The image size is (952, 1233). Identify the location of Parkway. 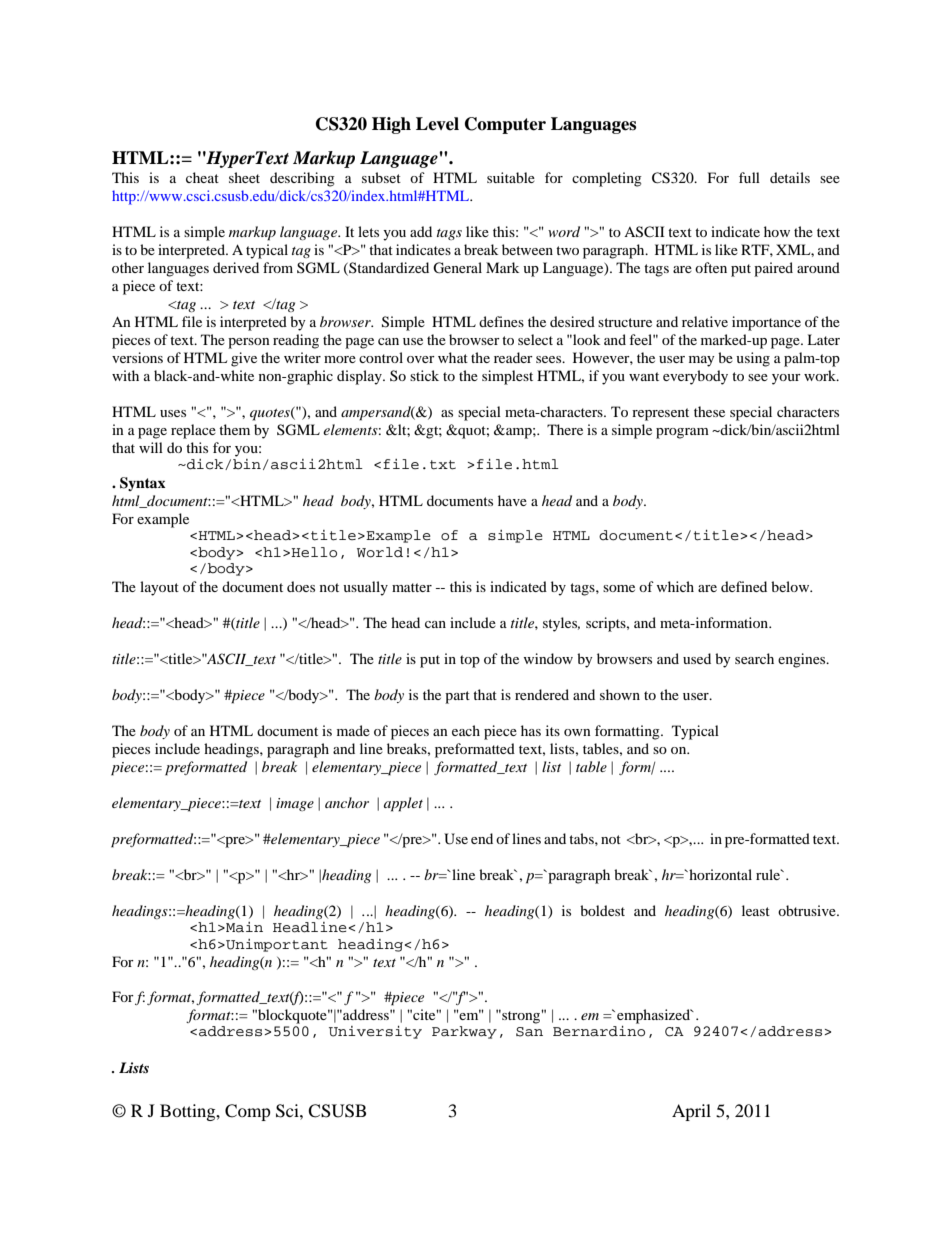
(464, 1032).
